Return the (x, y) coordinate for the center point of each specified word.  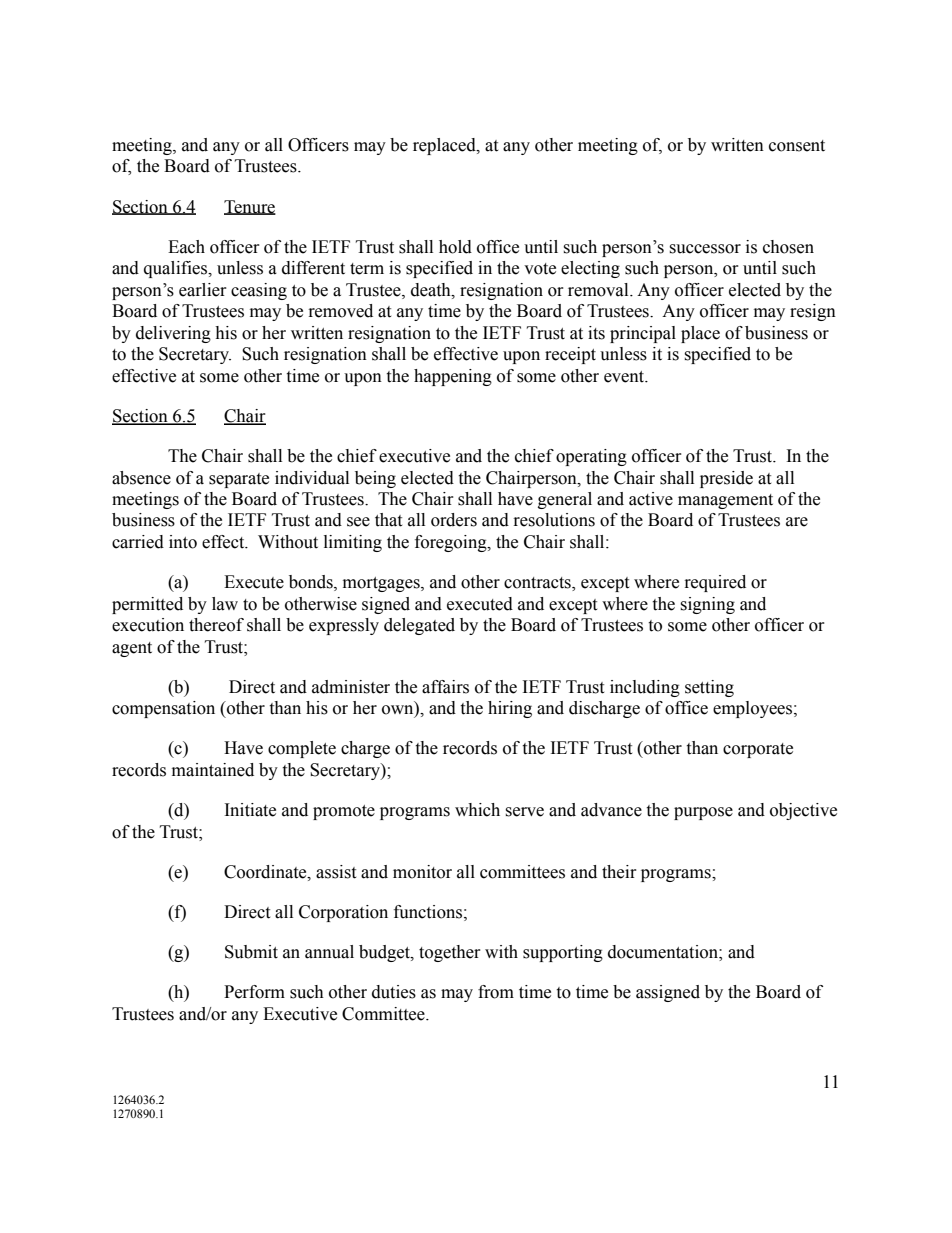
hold (455, 247)
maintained (213, 770)
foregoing (452, 543)
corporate (758, 750)
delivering (173, 334)
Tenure (250, 207)
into (183, 542)
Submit (251, 952)
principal (643, 334)
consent (797, 146)
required (715, 583)
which (477, 810)
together (450, 953)
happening (453, 377)
